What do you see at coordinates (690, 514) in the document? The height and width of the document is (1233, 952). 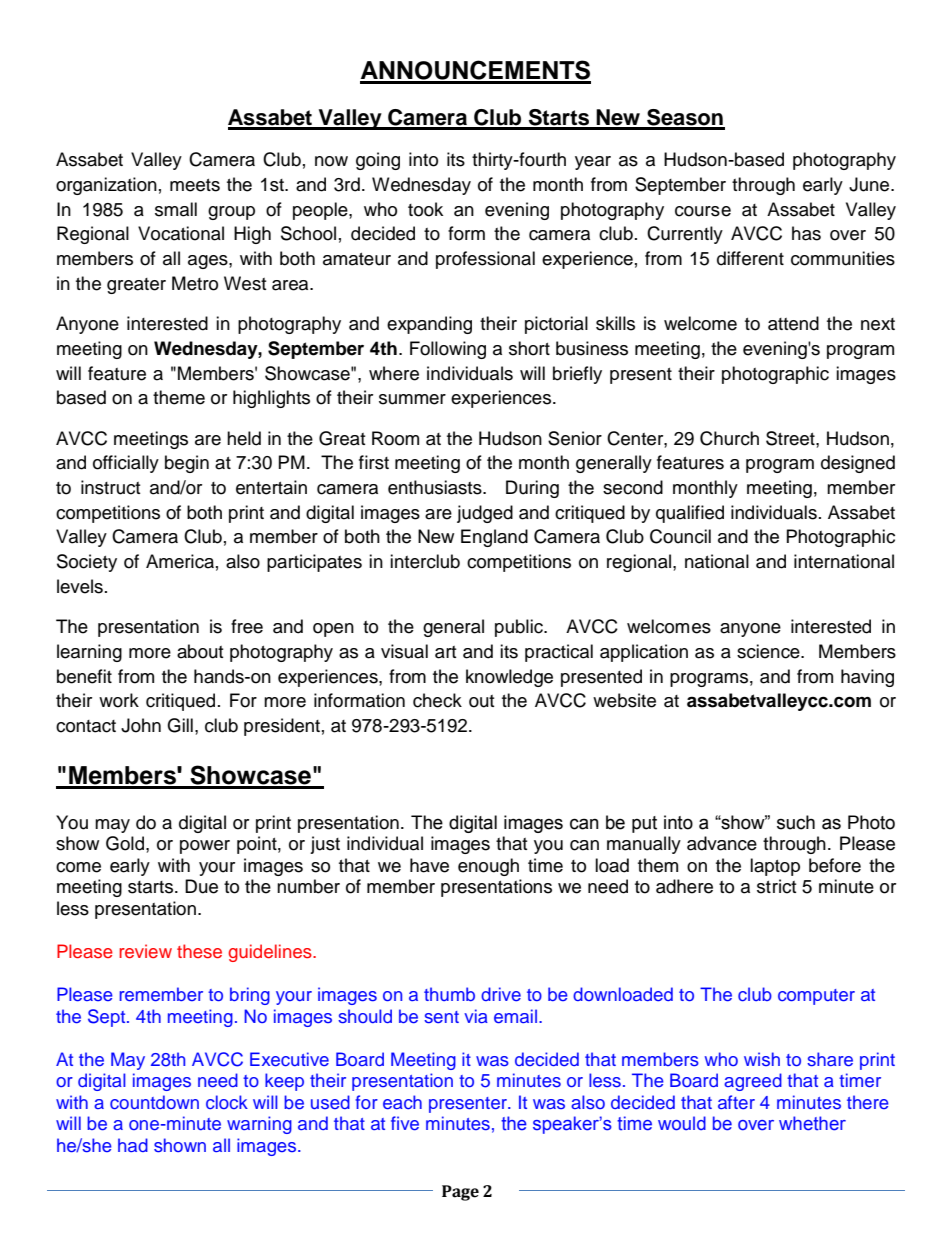 I see `qualified` at bounding box center [690, 514].
